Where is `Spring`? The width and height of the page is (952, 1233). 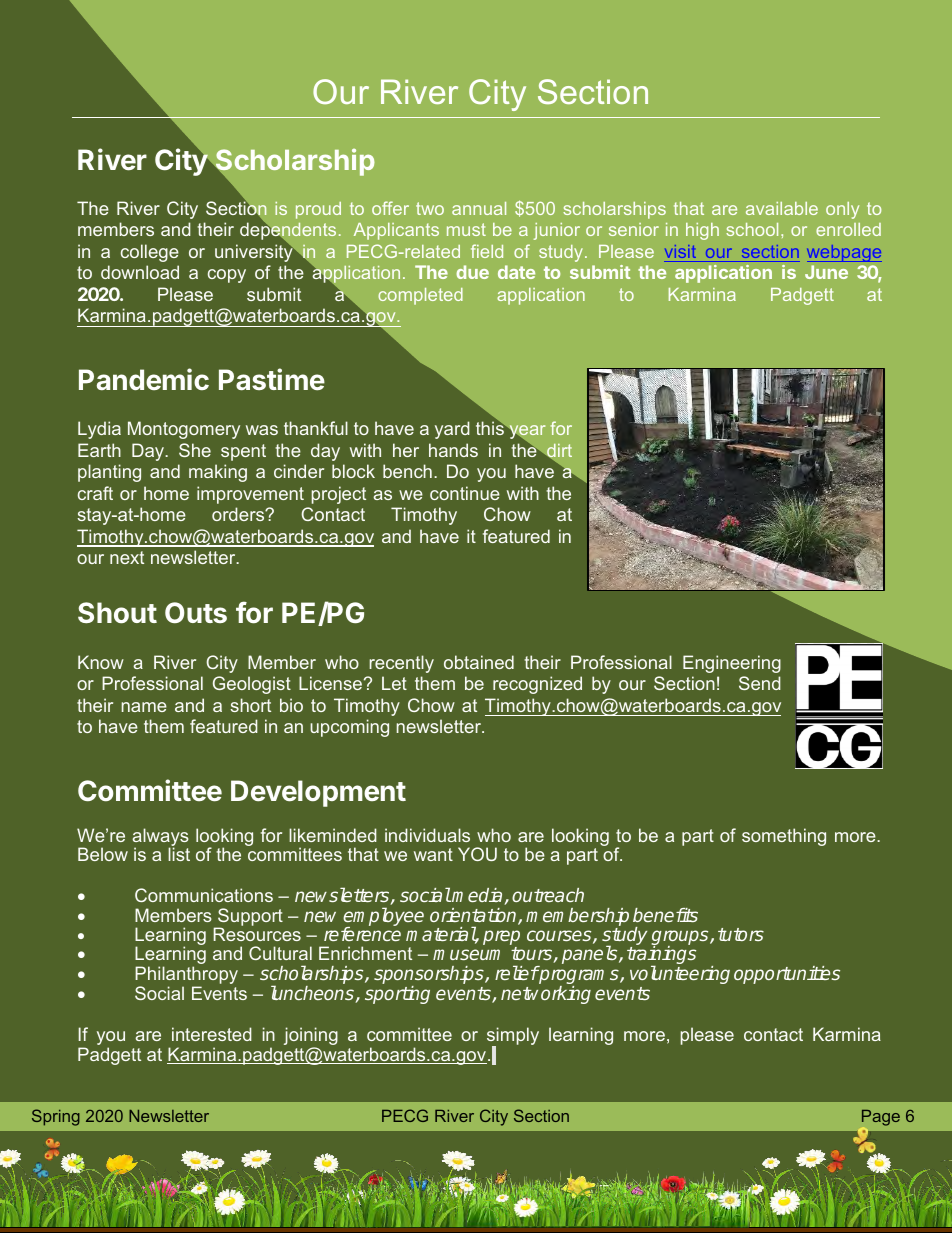 Spring is located at coordinates (56, 1117).
